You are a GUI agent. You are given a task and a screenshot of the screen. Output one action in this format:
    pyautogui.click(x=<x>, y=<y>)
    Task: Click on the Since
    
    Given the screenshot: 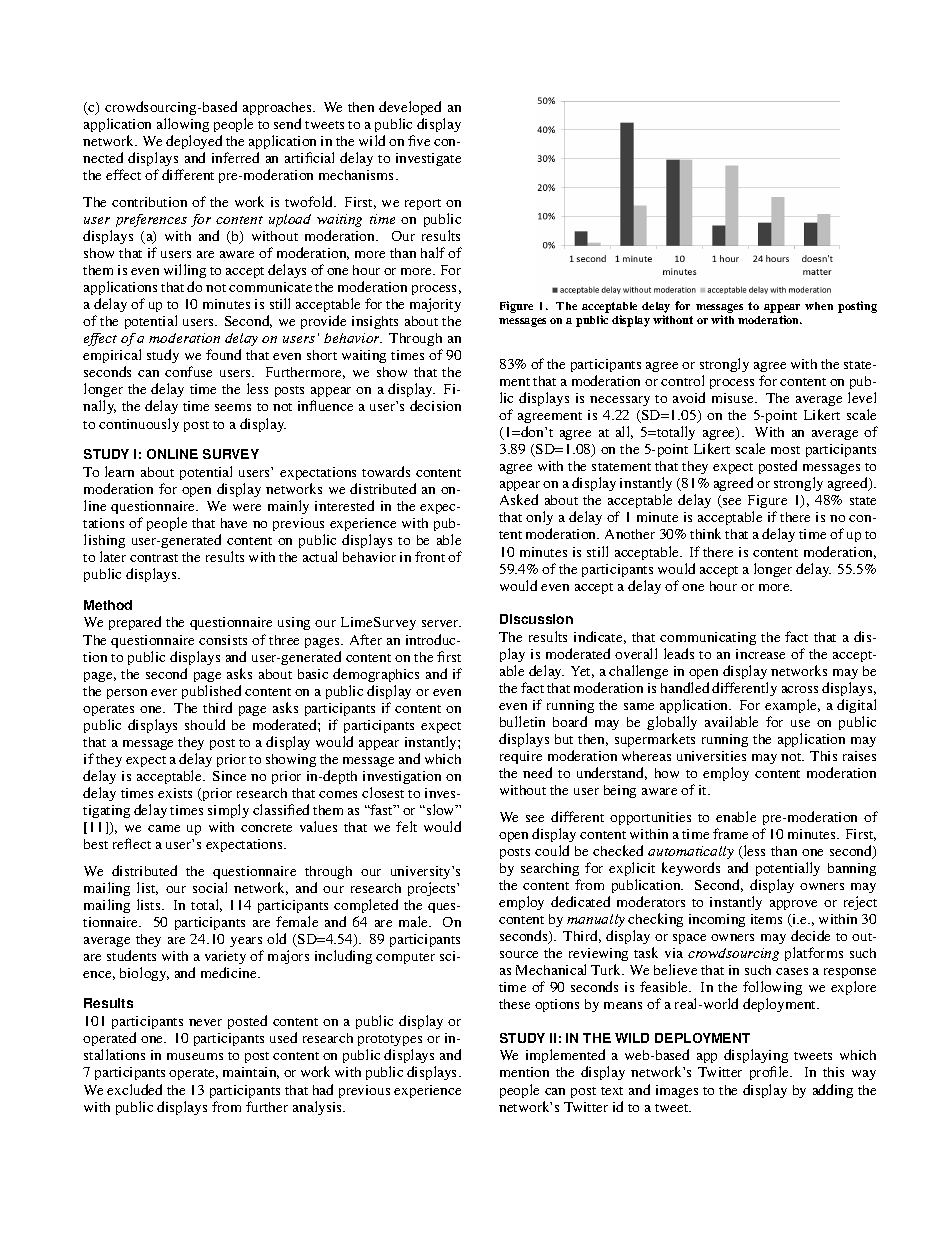 What is the action you would take?
    pyautogui.click(x=229, y=776)
